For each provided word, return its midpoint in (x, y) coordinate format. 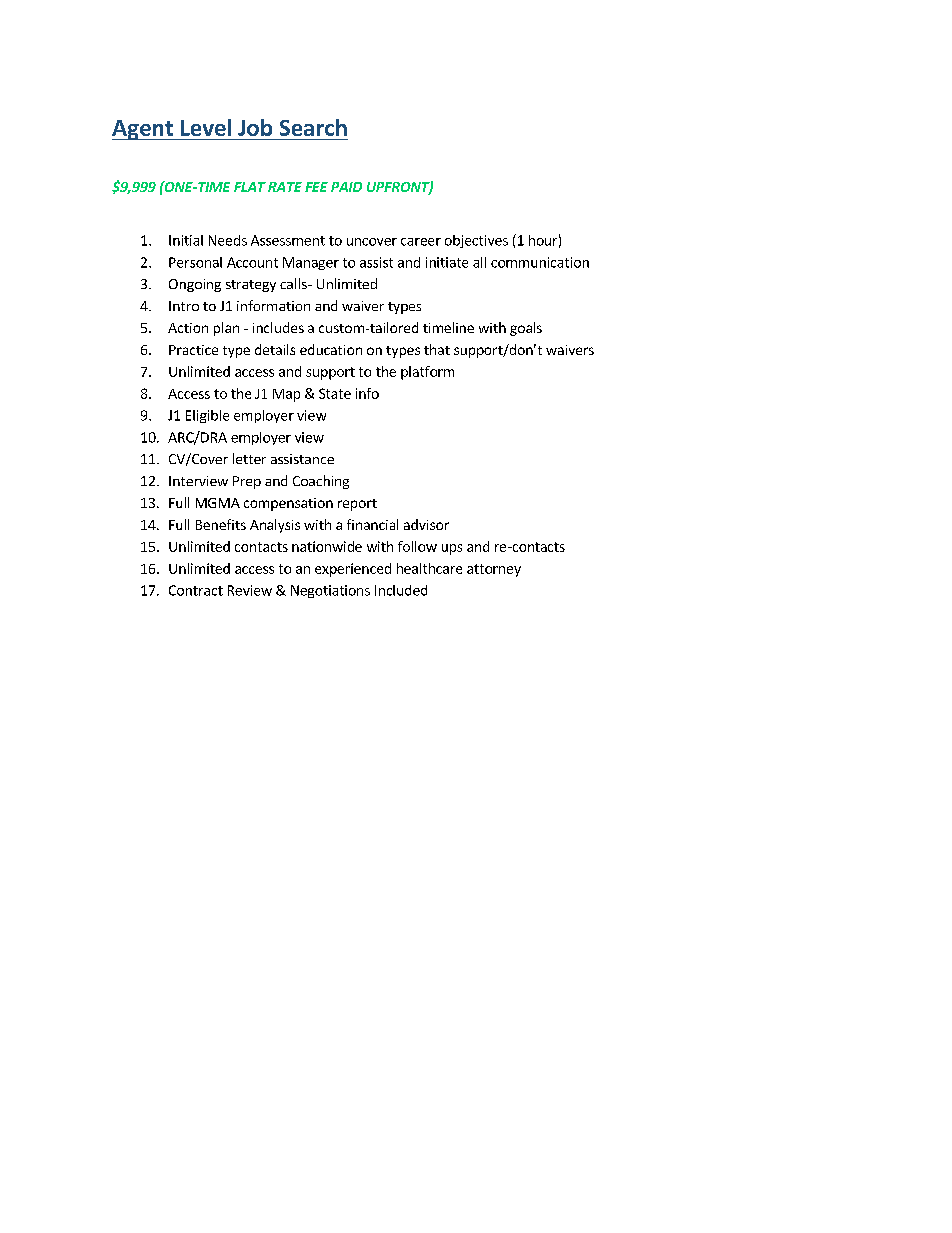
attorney (494, 570)
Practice (193, 350)
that (437, 349)
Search (313, 127)
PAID (346, 187)
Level (206, 127)
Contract (196, 590)
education (331, 349)
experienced (353, 570)
